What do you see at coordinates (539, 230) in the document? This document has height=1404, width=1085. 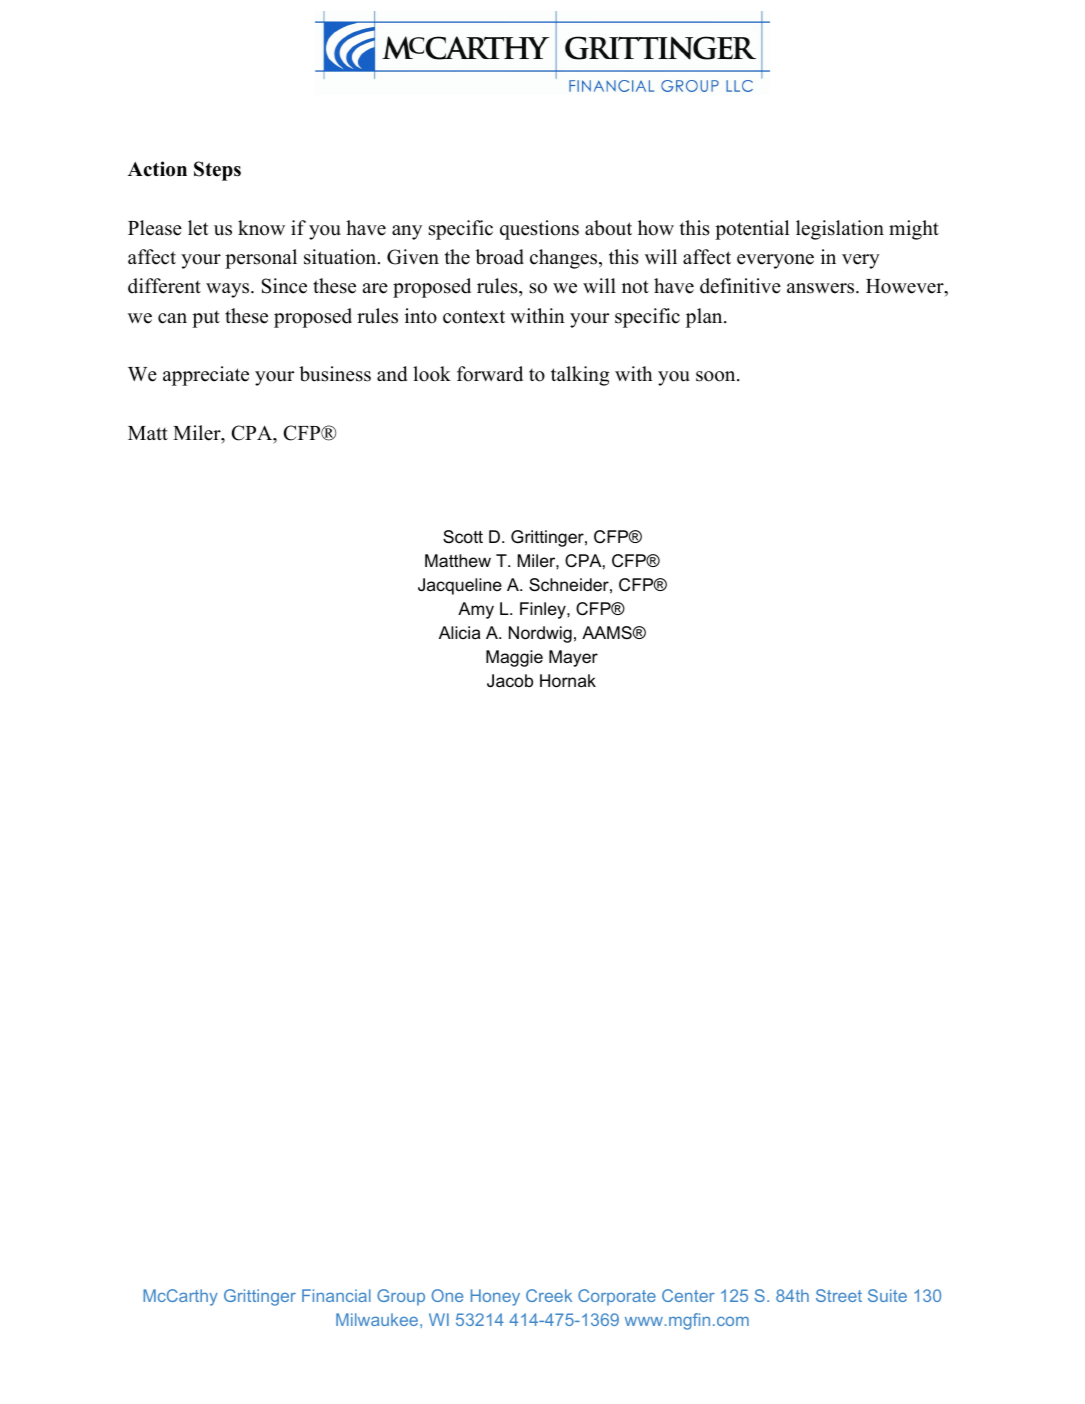 I see `questions` at bounding box center [539, 230].
